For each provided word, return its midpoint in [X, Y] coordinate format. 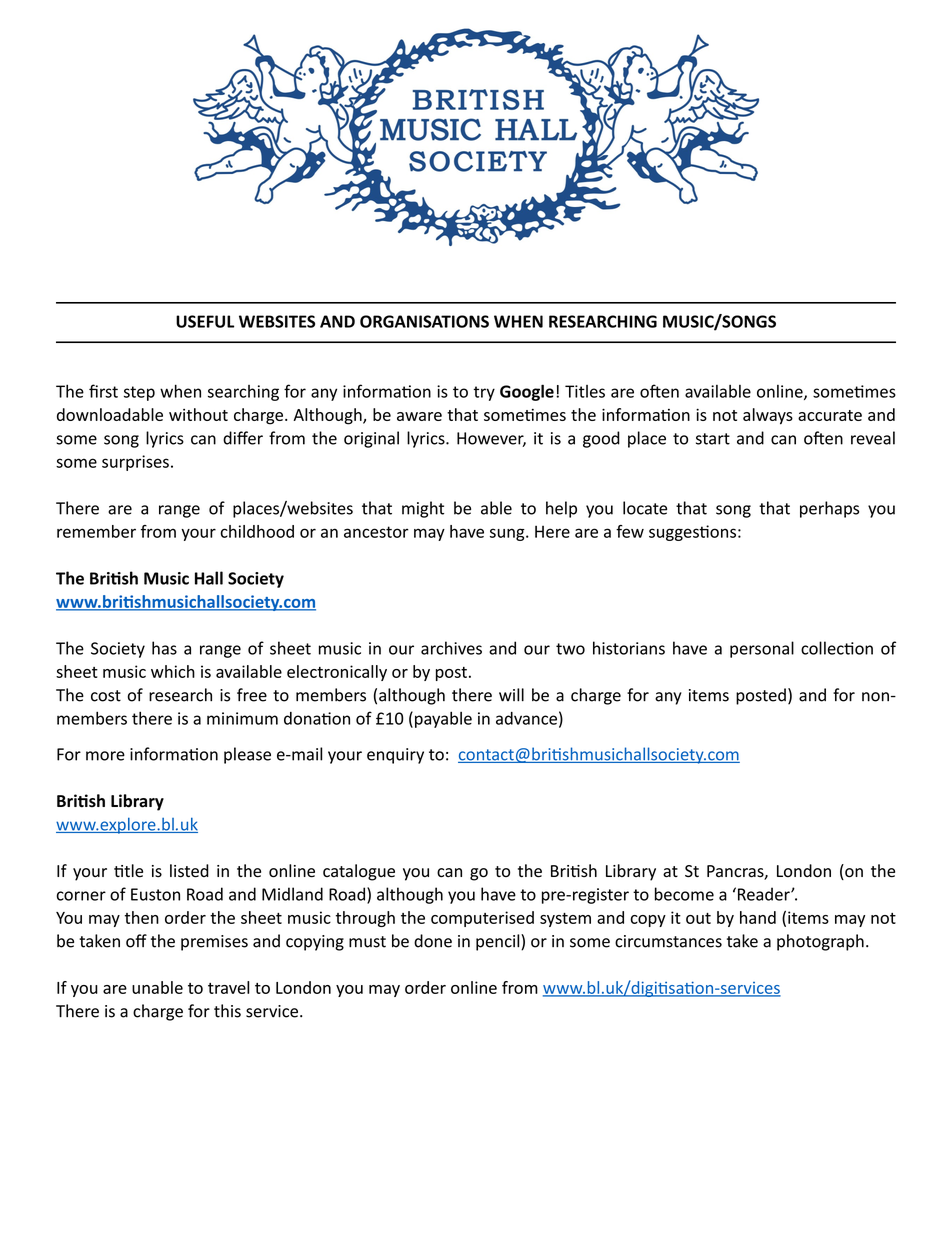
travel [228, 987]
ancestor [376, 532]
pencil [499, 942]
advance [526, 718]
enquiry [395, 756]
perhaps [829, 509]
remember [96, 531]
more [105, 756]
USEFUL [205, 321]
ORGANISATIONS [424, 321]
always [768, 416]
